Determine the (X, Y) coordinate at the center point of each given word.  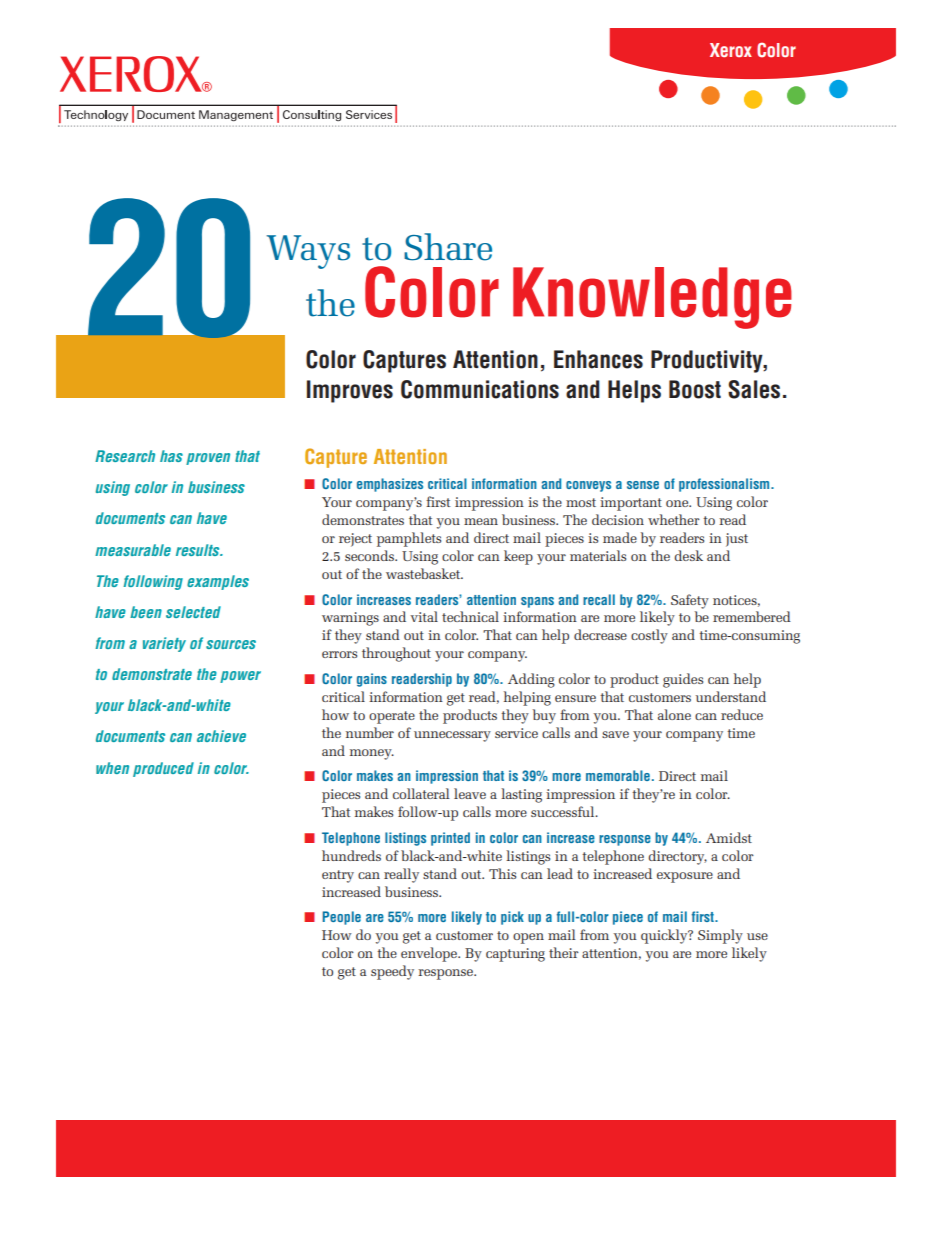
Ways (308, 252)
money (372, 754)
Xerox (731, 50)
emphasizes (390, 485)
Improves (350, 391)
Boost (695, 389)
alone (674, 714)
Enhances (598, 359)
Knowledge (652, 298)
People (341, 918)
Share (448, 247)
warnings (350, 619)
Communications (480, 389)
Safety (690, 601)
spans (537, 602)
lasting (521, 795)
